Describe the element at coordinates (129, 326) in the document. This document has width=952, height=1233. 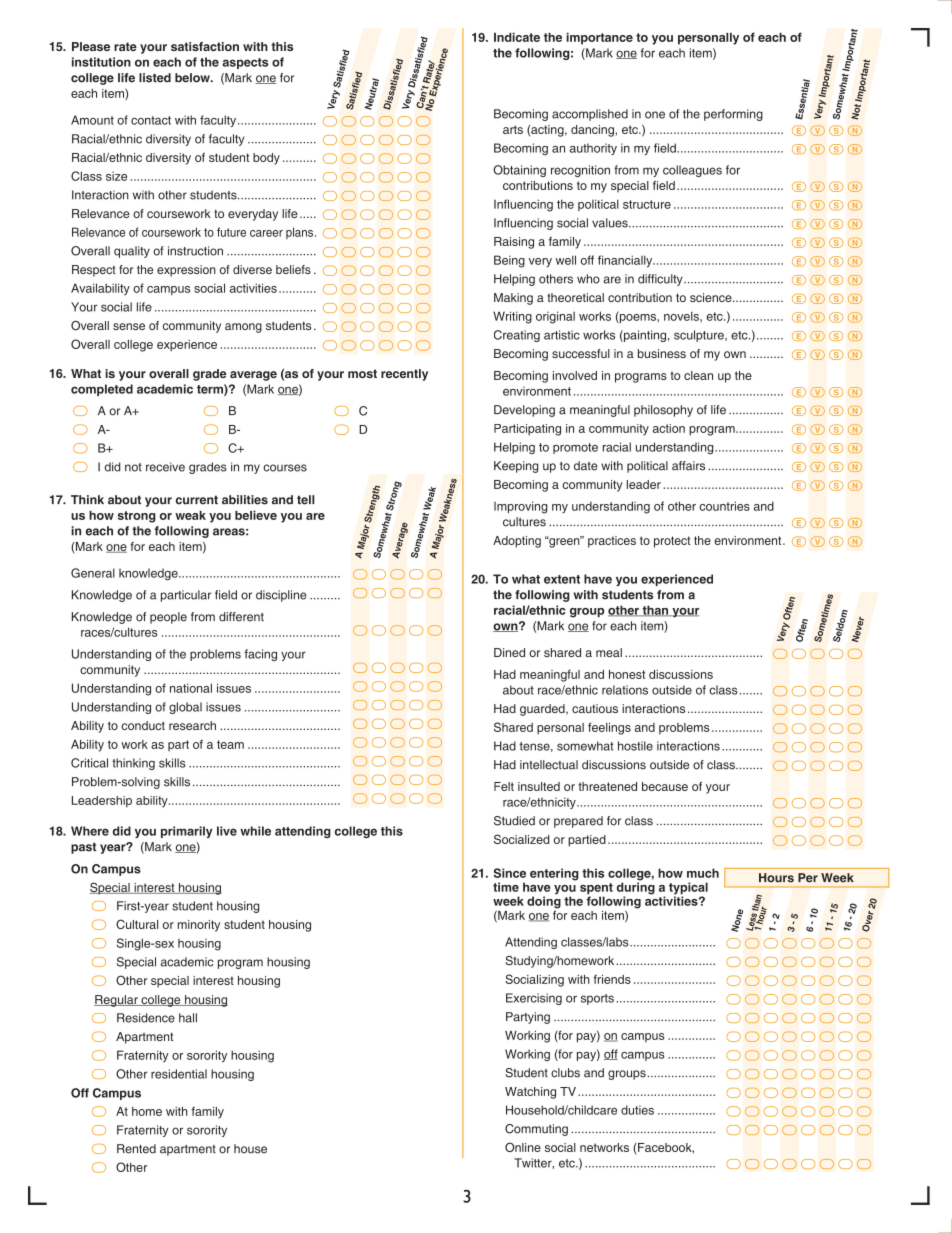
I see `sense` at that location.
